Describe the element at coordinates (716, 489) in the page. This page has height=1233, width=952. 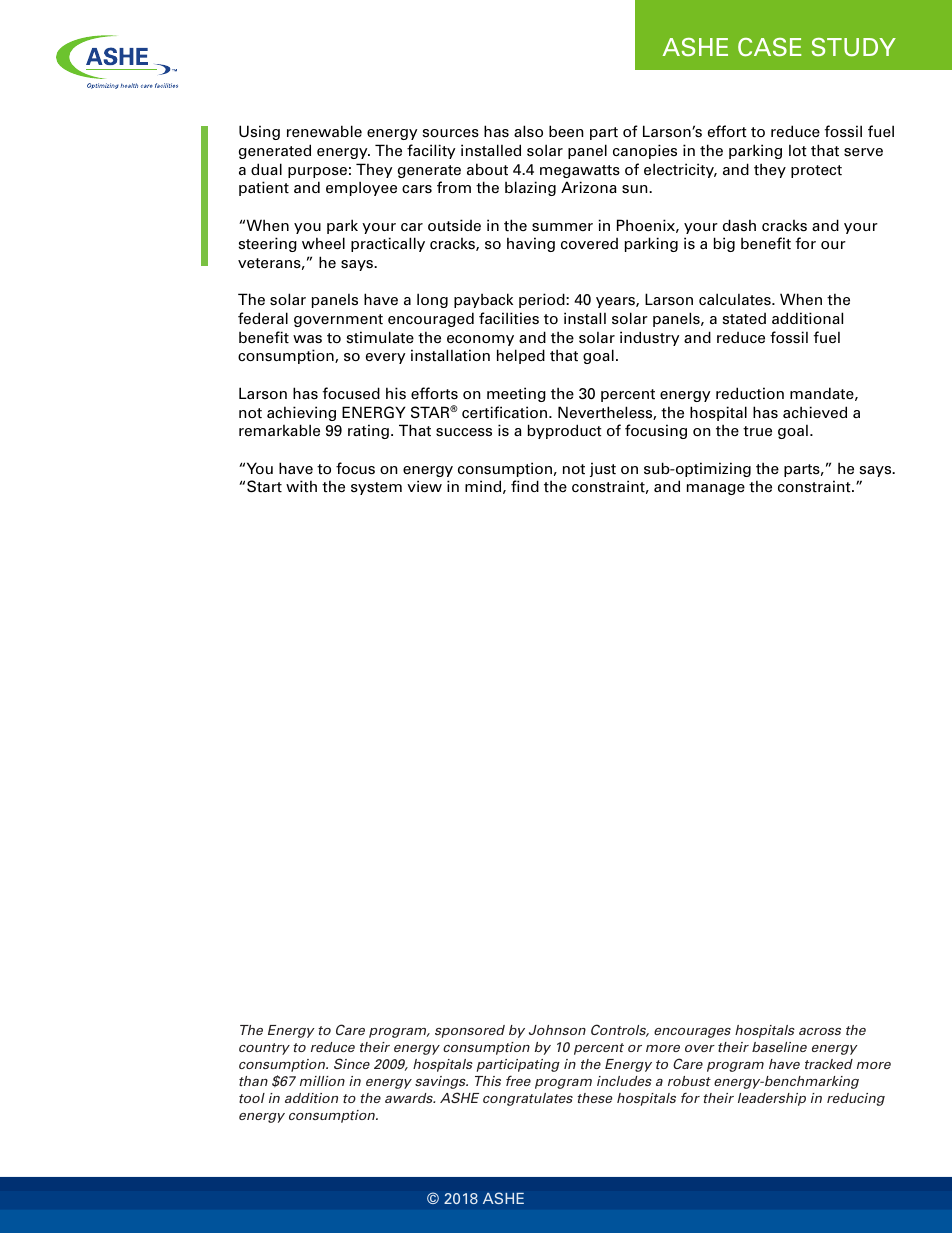
I see `manage` at that location.
